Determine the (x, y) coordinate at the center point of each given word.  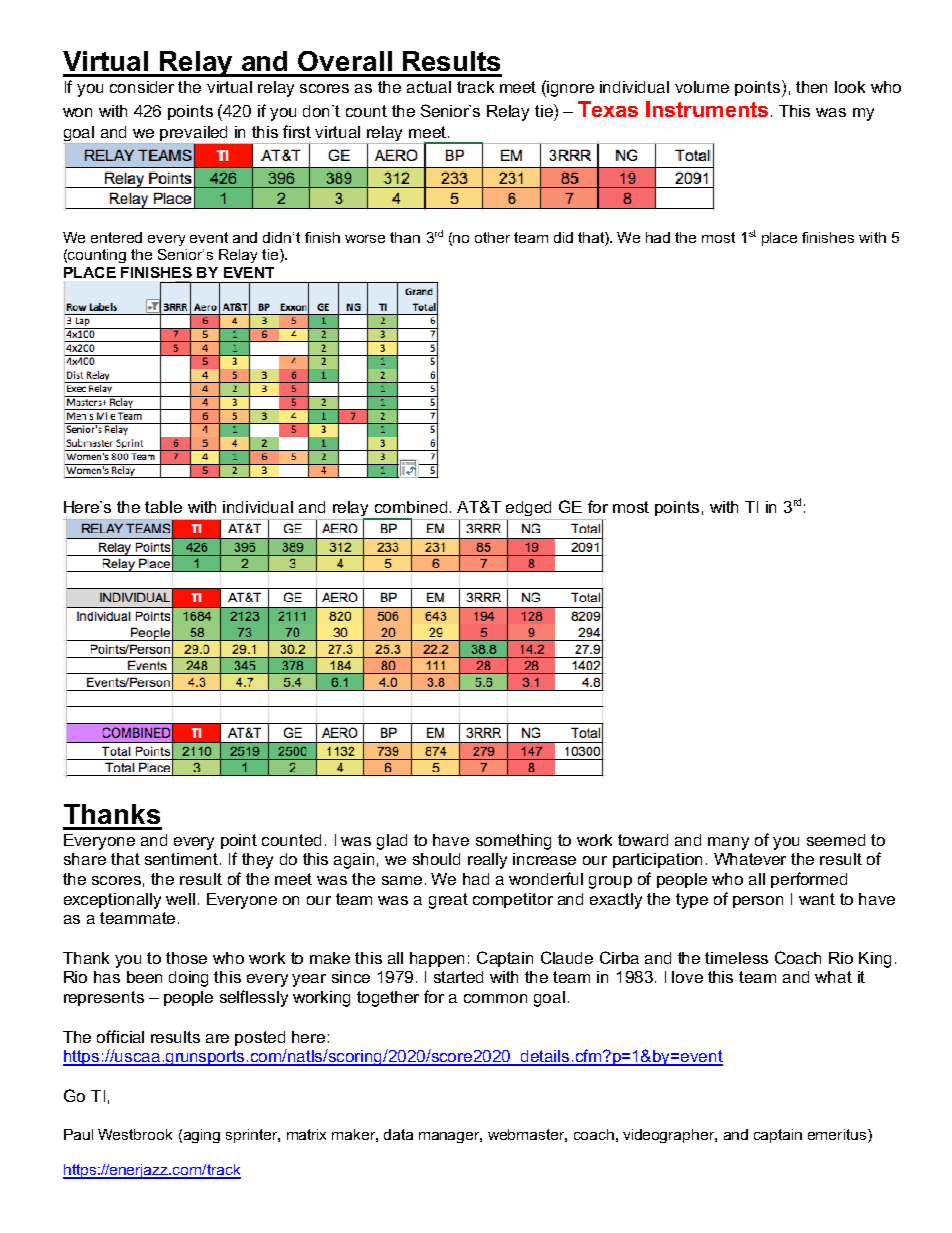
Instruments (707, 109)
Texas (608, 109)
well (180, 899)
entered (116, 237)
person (758, 902)
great (448, 901)
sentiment (183, 859)
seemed (836, 840)
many (728, 843)
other (492, 237)
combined (411, 507)
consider (142, 87)
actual (429, 87)
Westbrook (135, 1134)
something (513, 842)
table (163, 507)
